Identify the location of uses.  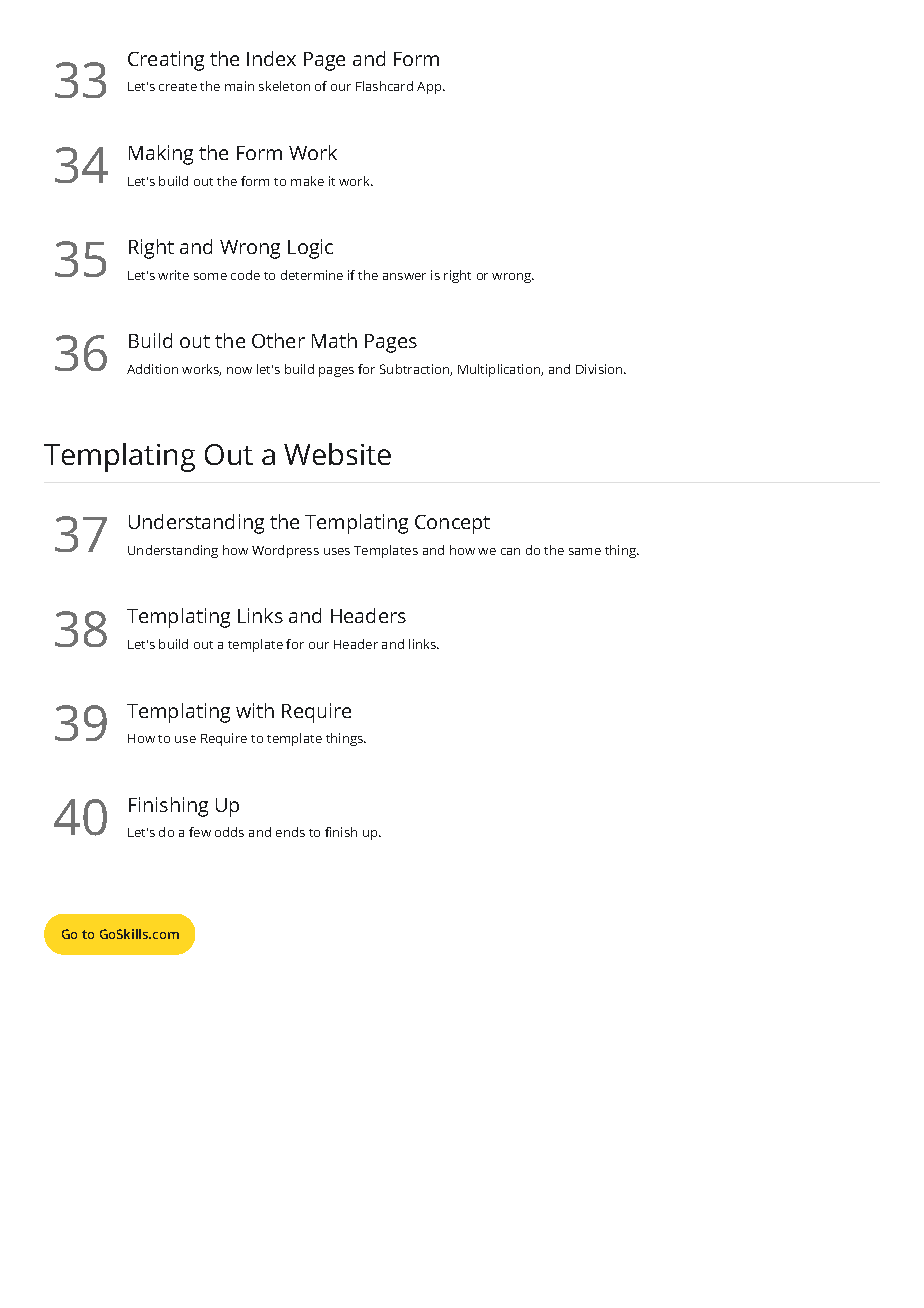
(337, 551).
